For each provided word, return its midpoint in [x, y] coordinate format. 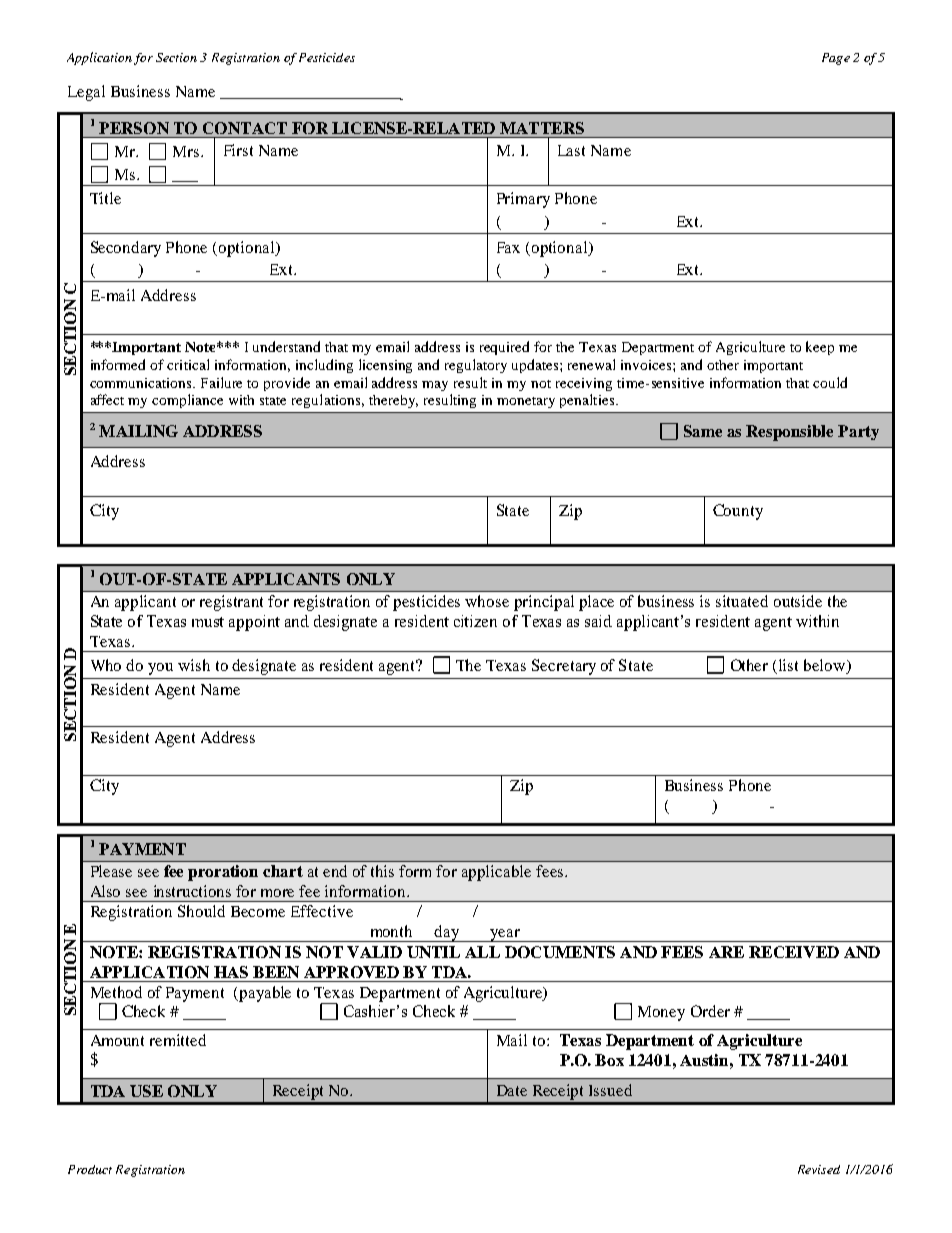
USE [146, 1091]
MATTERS [542, 128]
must [208, 622]
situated [742, 601]
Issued [610, 1090]
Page [836, 59]
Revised [819, 1169]
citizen [475, 621]
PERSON [134, 128]
